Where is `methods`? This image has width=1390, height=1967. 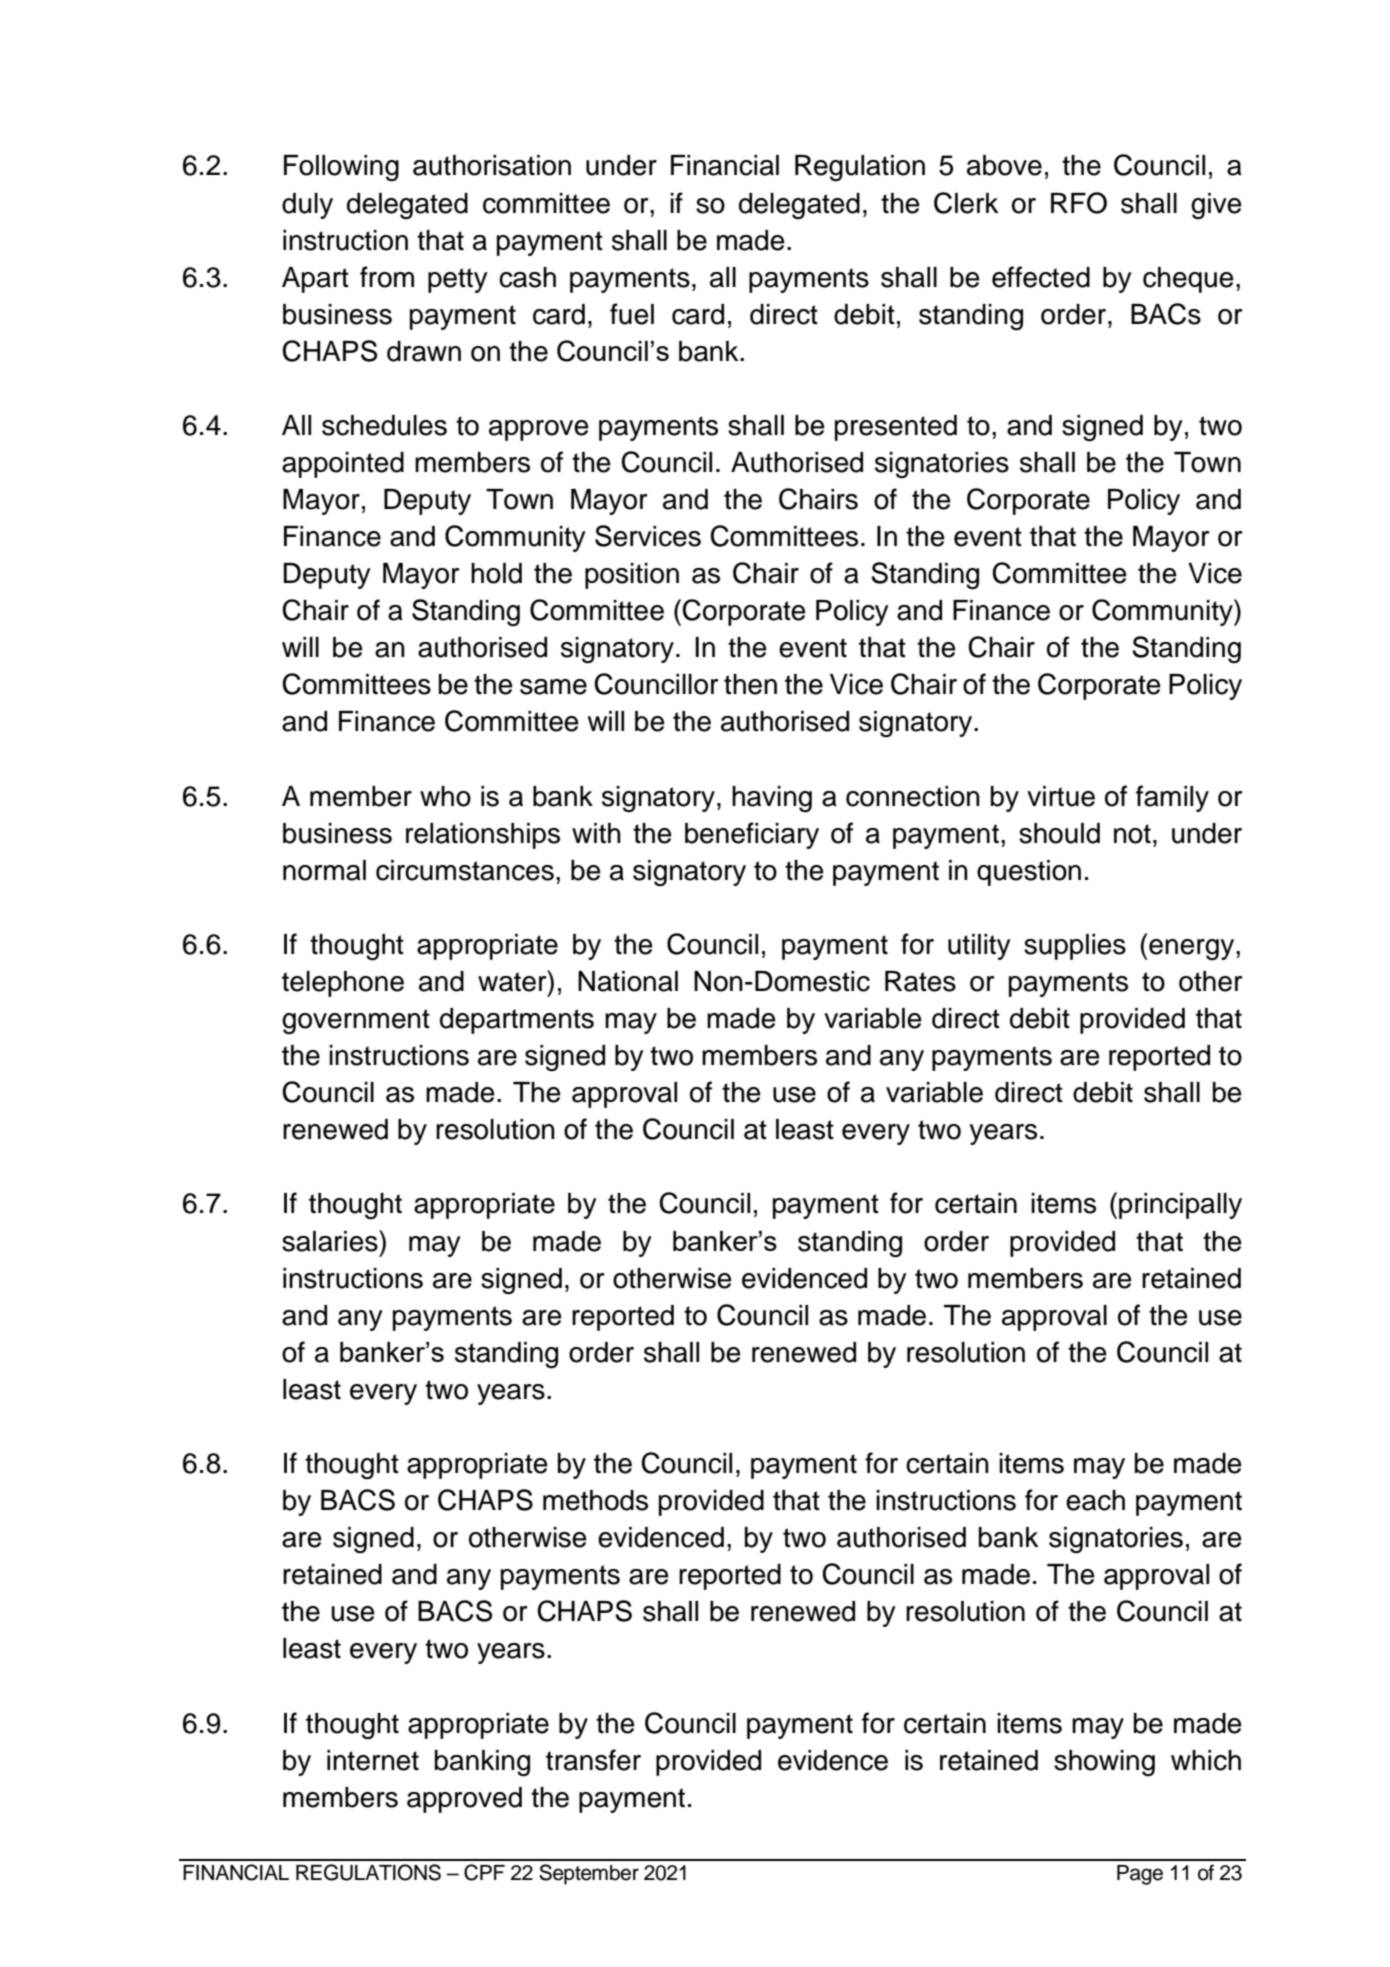
methods is located at coordinates (595, 1500).
